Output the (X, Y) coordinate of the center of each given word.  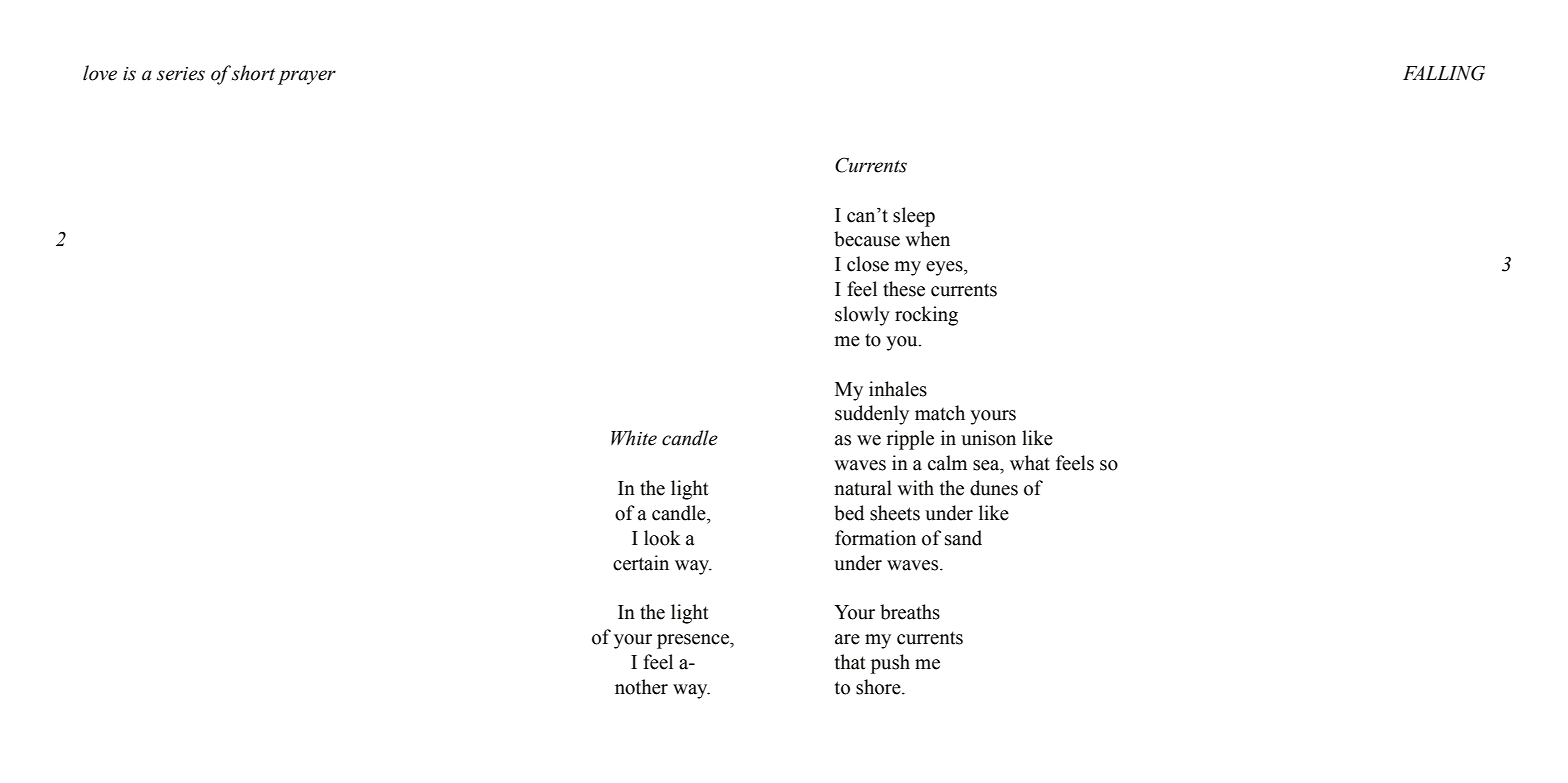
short (253, 73)
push (890, 664)
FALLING (1444, 73)
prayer (307, 77)
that (850, 662)
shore (879, 687)
